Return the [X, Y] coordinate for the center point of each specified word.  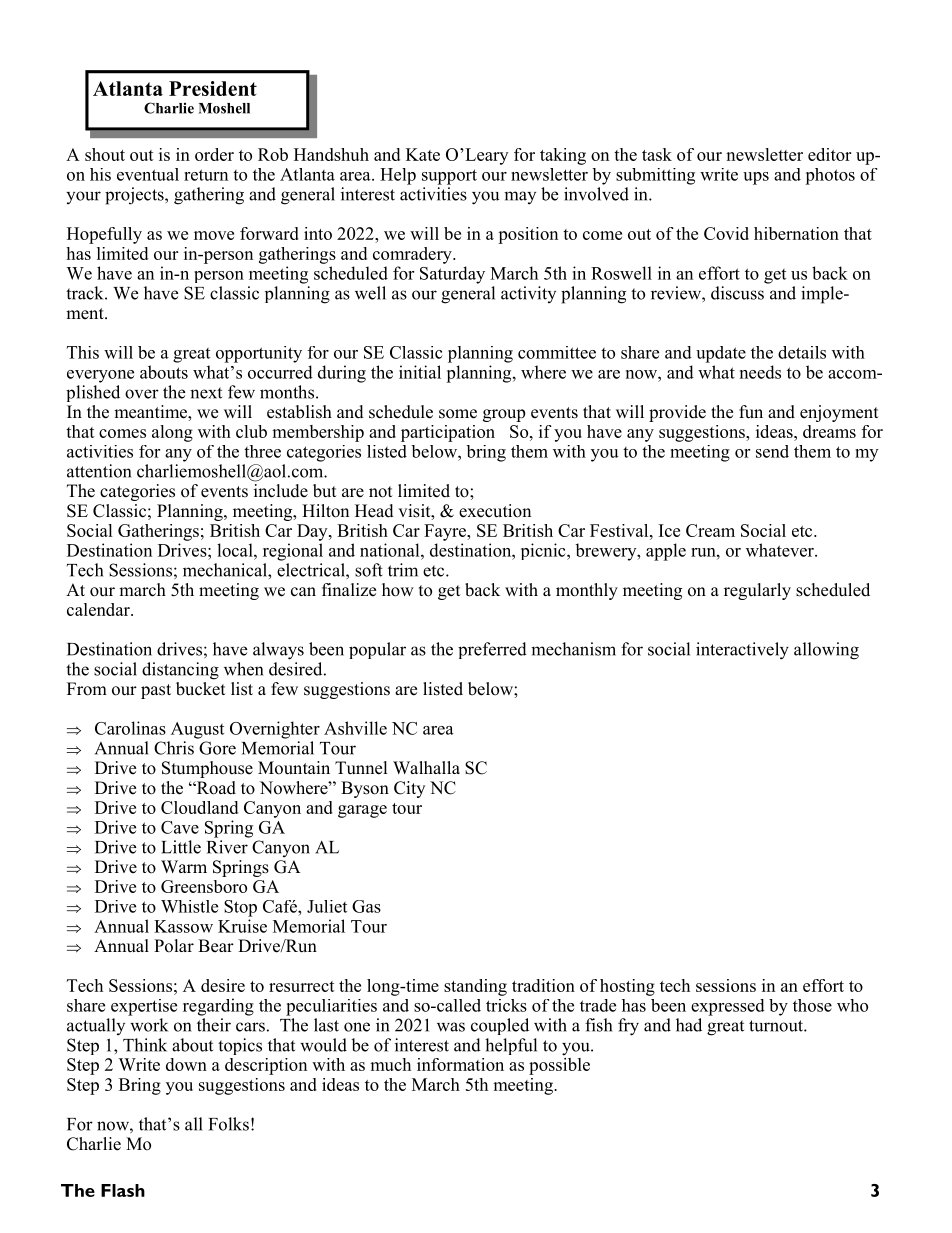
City [409, 789]
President [213, 88]
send [772, 451]
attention [99, 471]
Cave [180, 827]
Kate [423, 154]
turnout [777, 1026]
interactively [742, 651]
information [460, 1064]
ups [756, 178]
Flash [123, 1190]
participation [448, 433]
